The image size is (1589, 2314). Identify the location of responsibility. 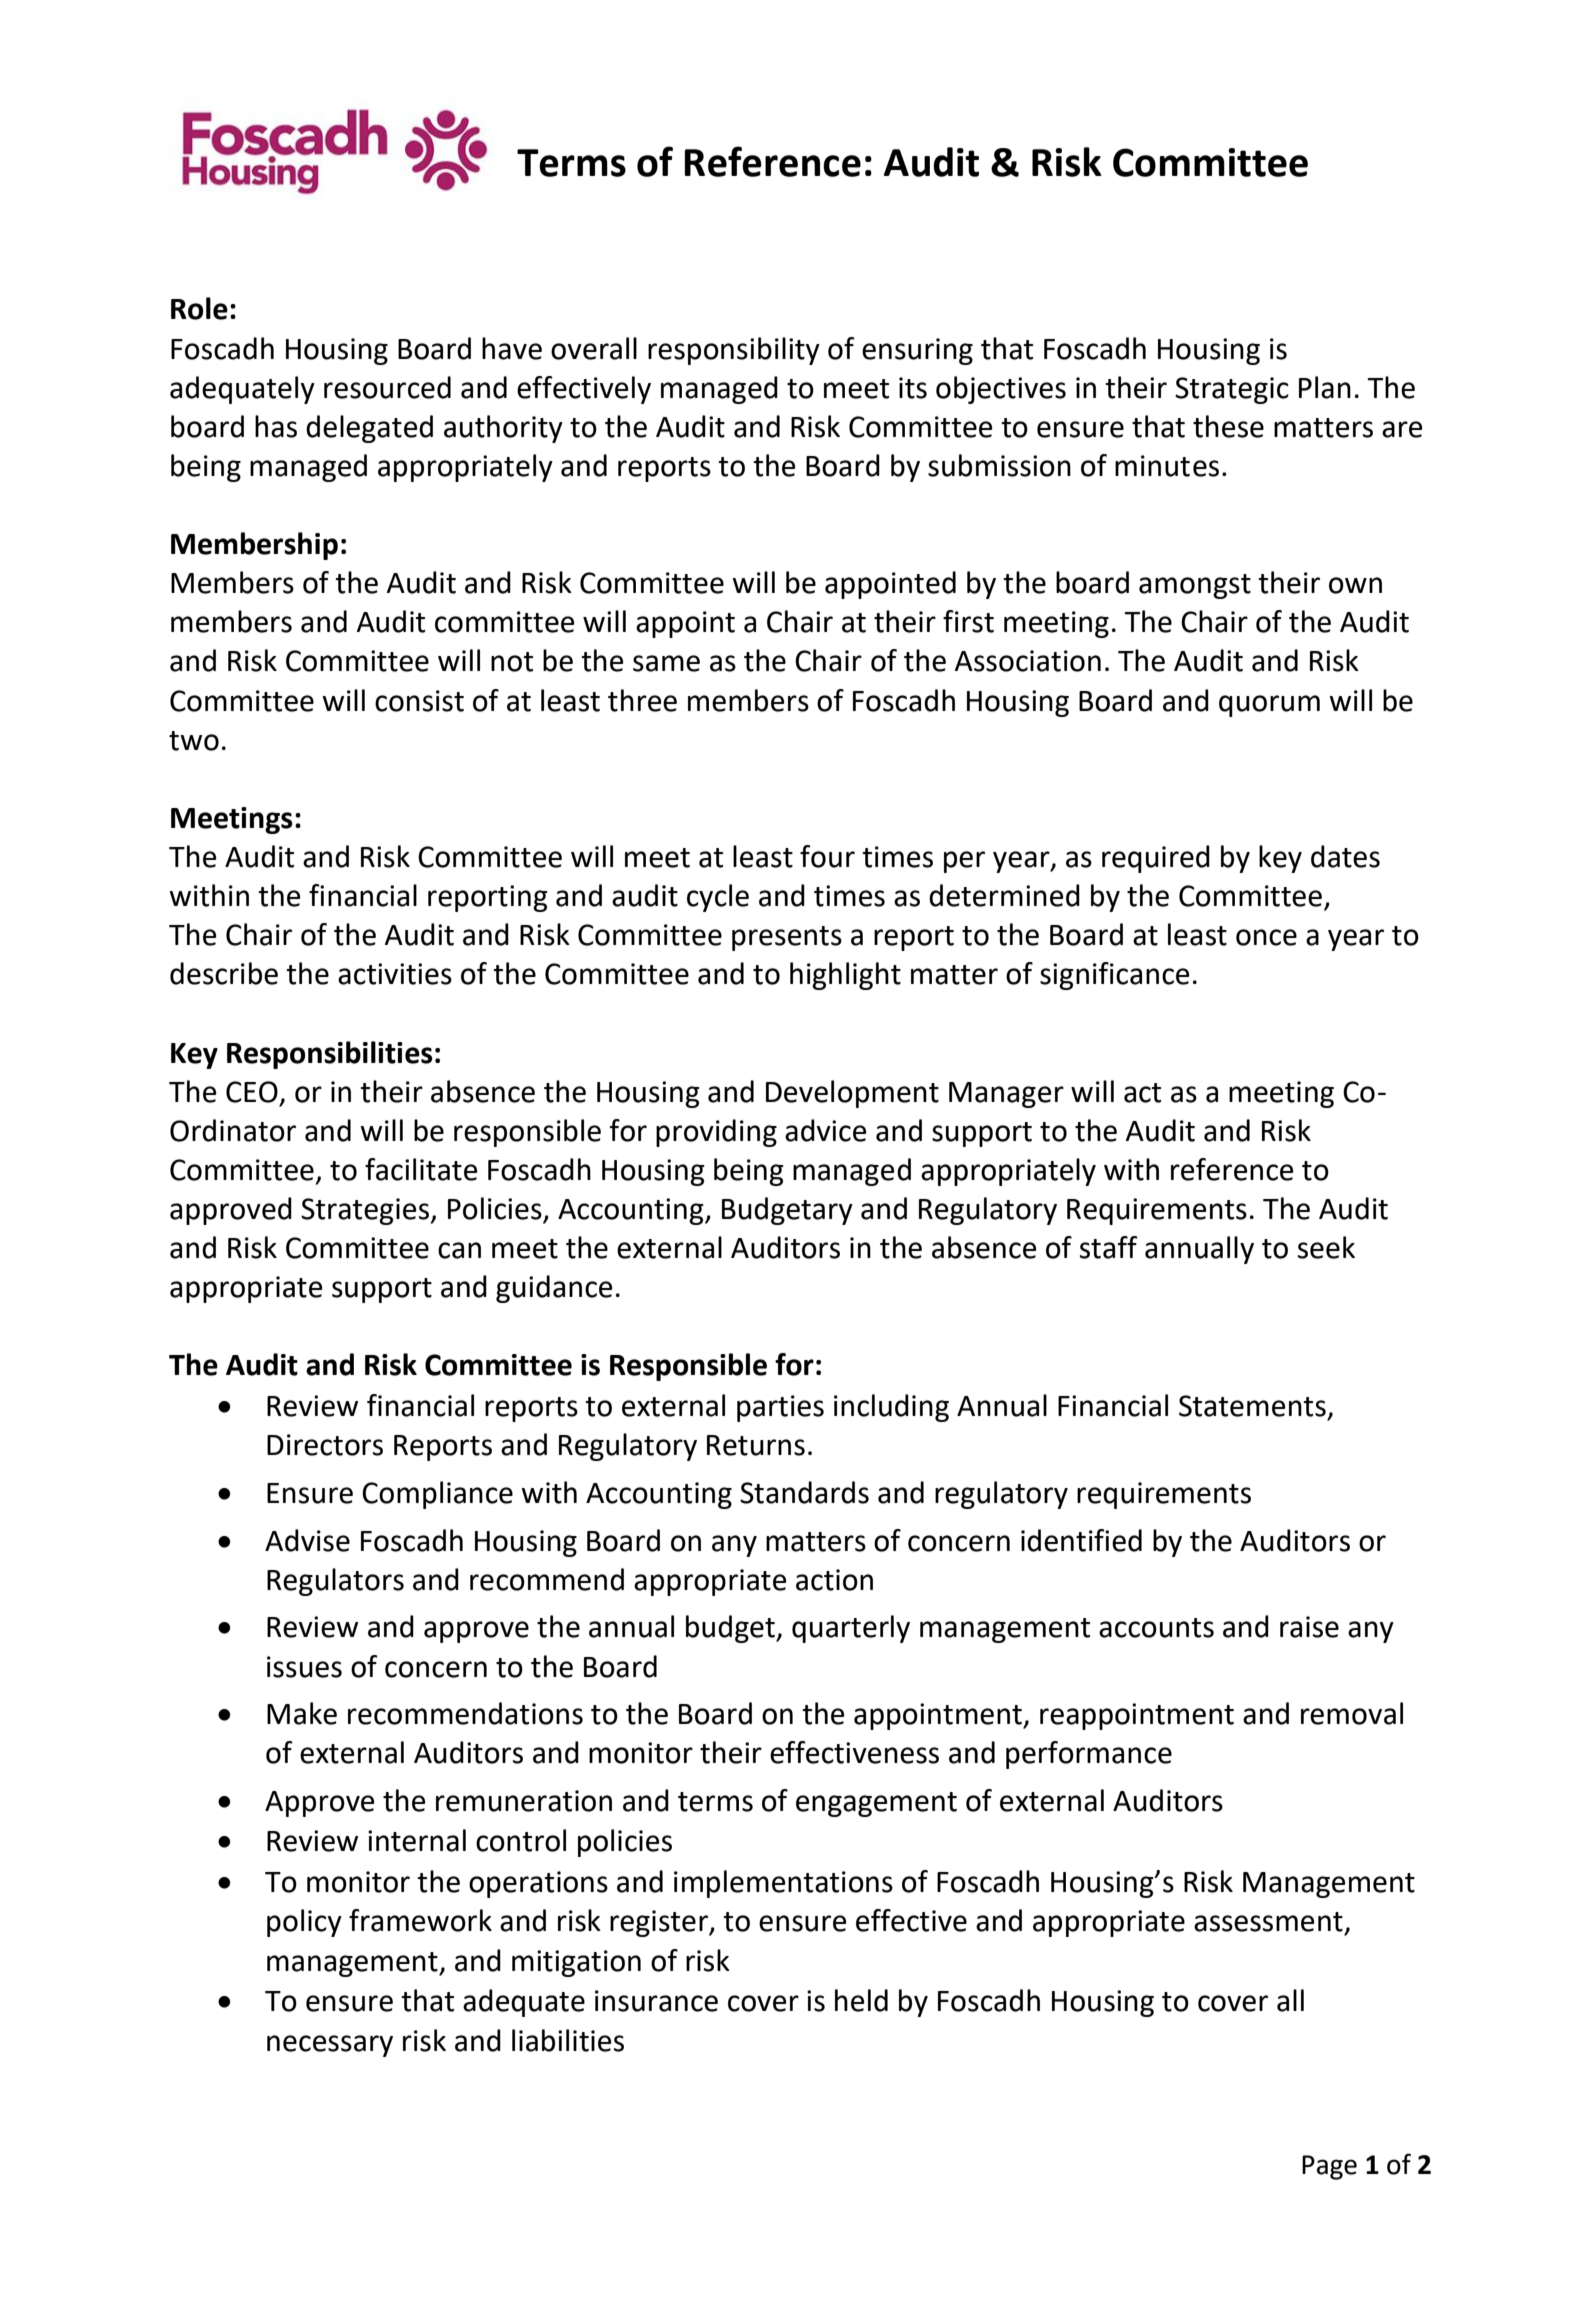
(734, 351).
